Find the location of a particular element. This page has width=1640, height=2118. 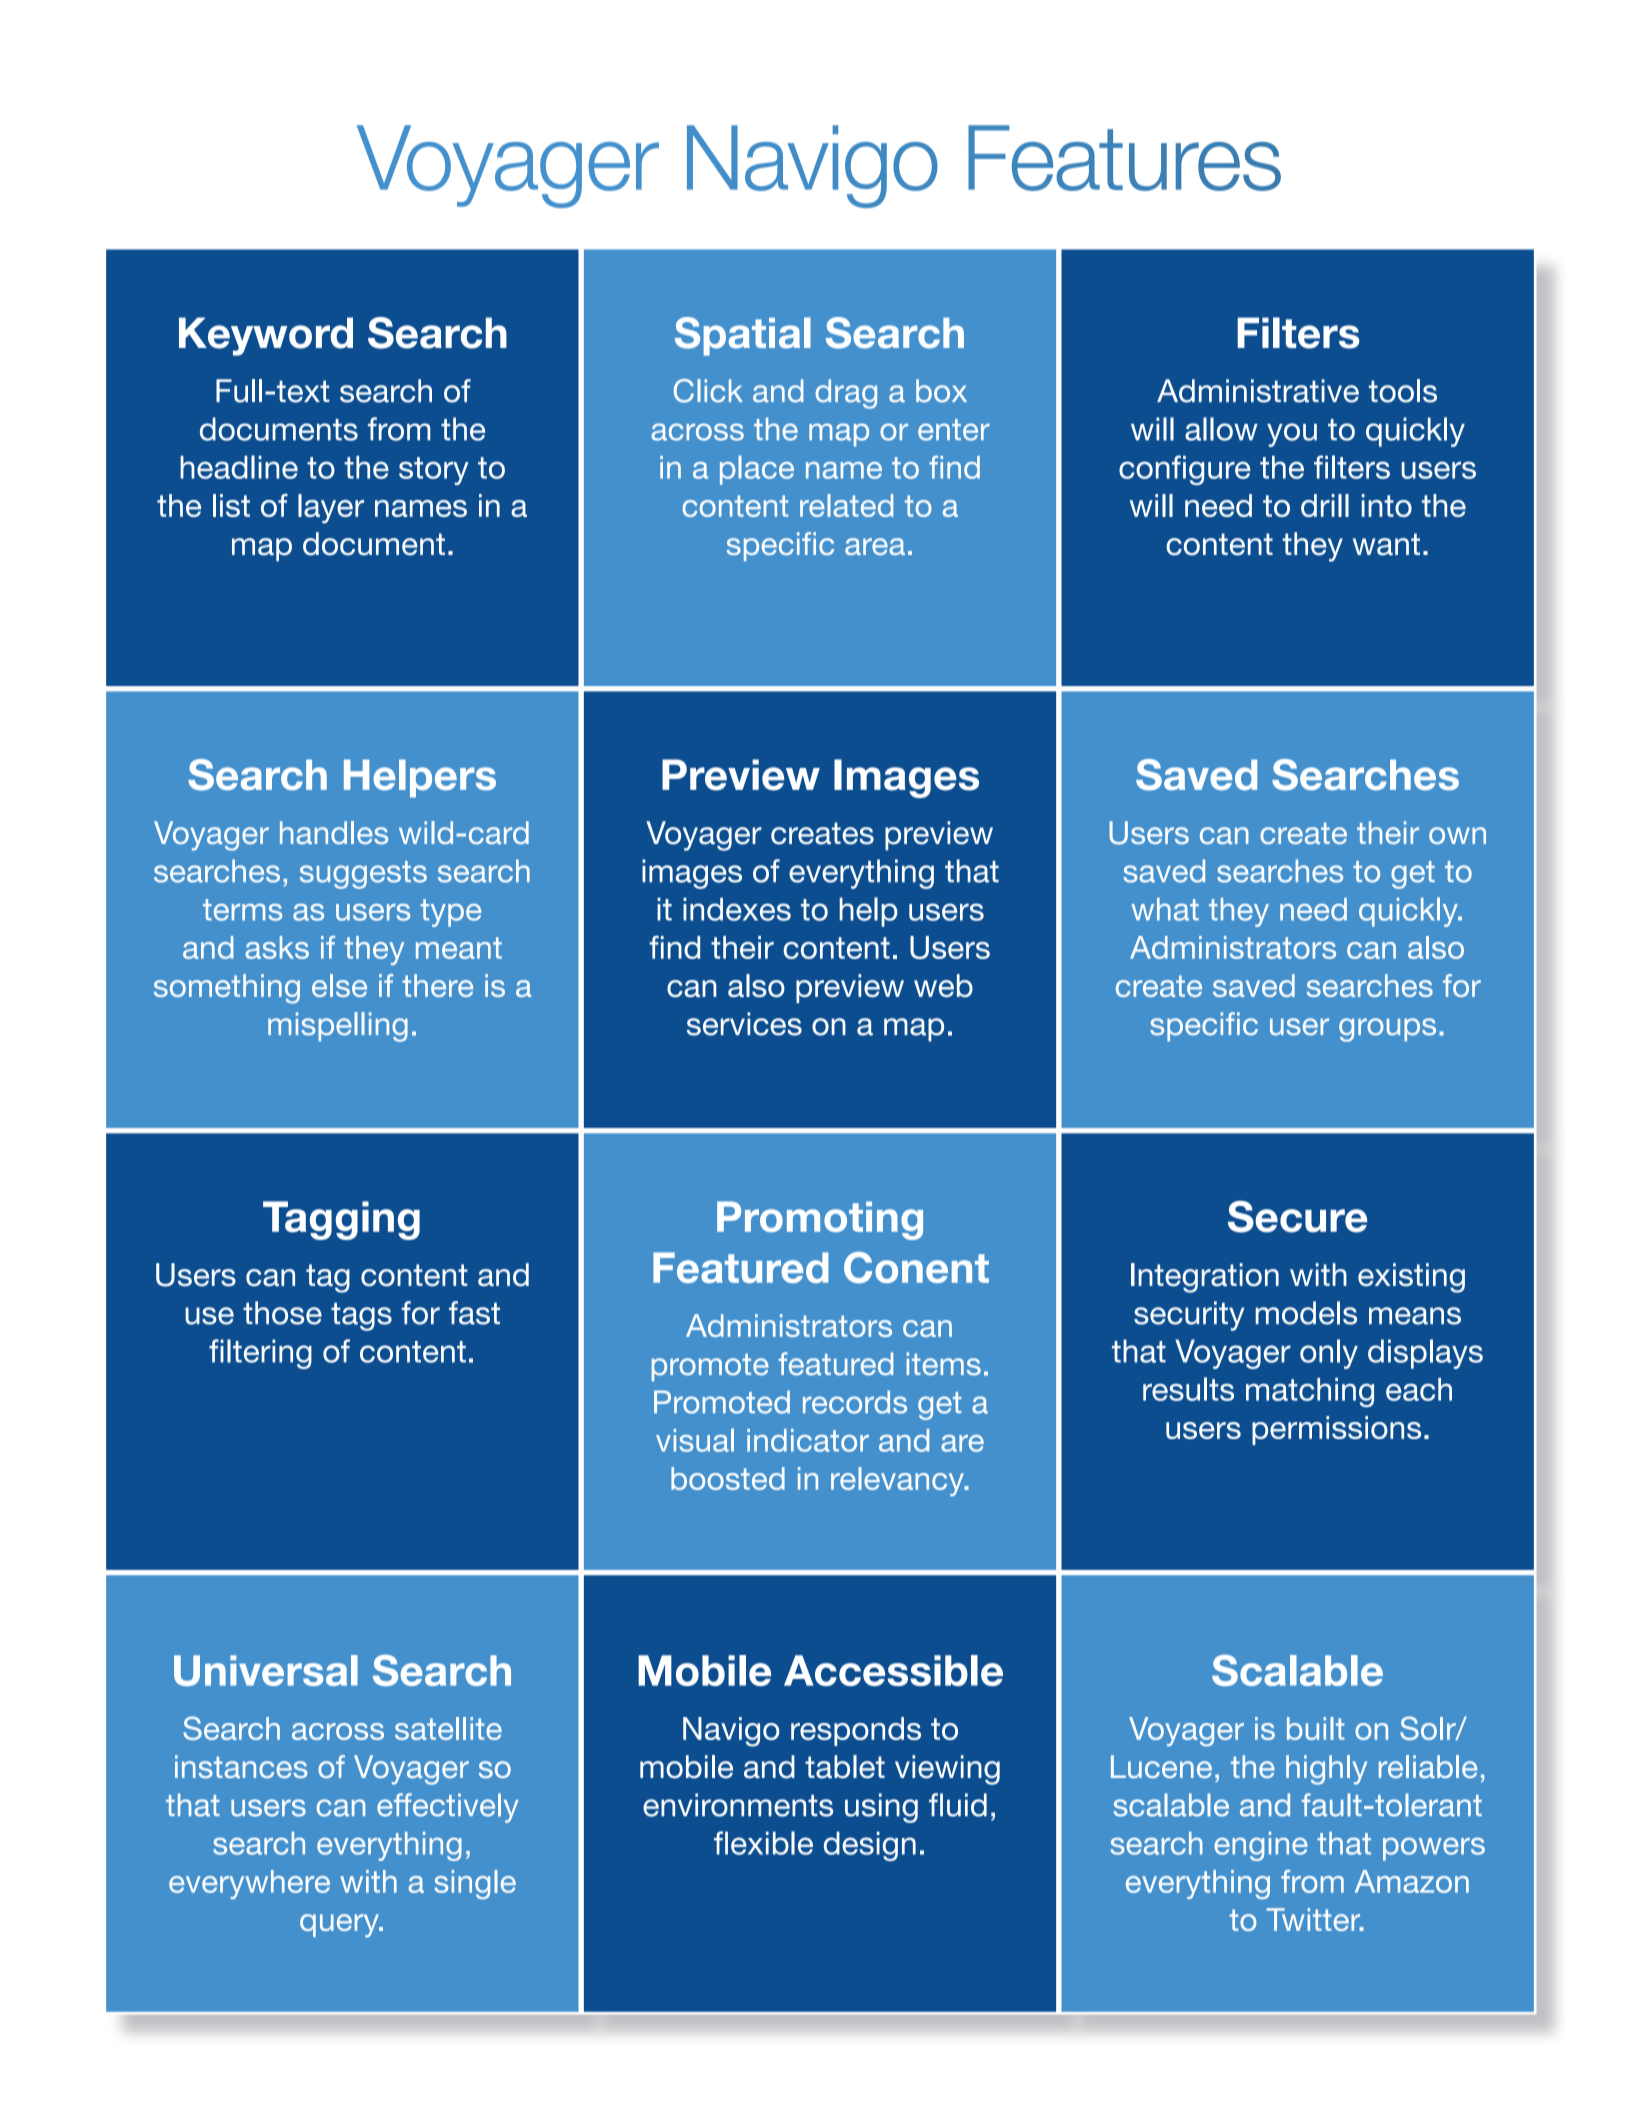

own is located at coordinates (1457, 835).
